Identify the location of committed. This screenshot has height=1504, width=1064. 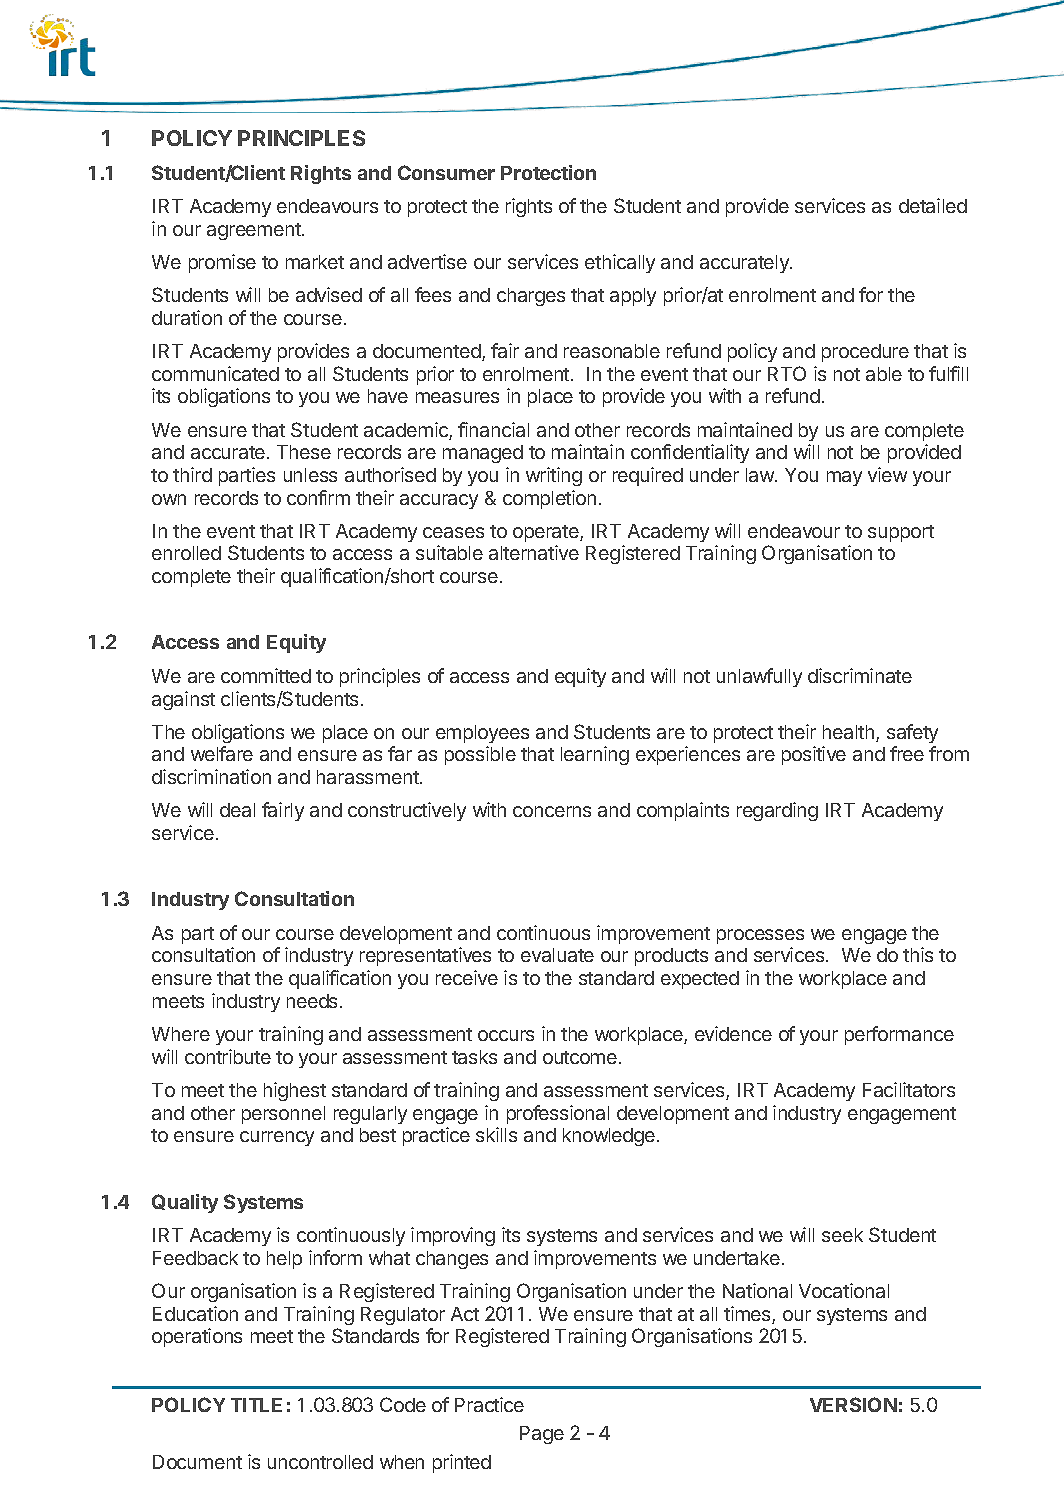
(266, 675).
